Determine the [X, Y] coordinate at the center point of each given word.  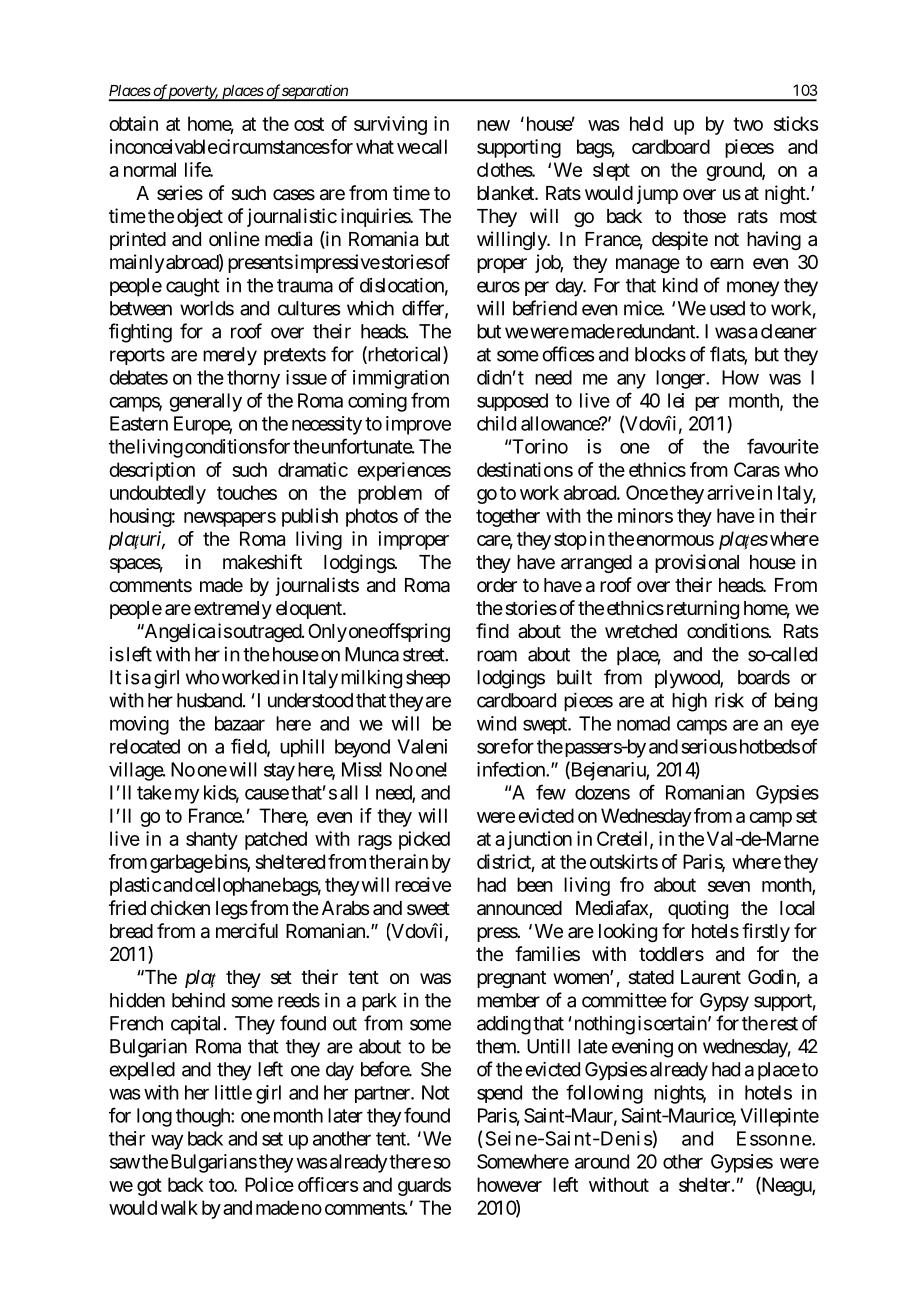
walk [179, 1207]
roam [497, 656]
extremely [233, 610]
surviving [390, 125]
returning [701, 609]
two [748, 124]
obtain [133, 123]
